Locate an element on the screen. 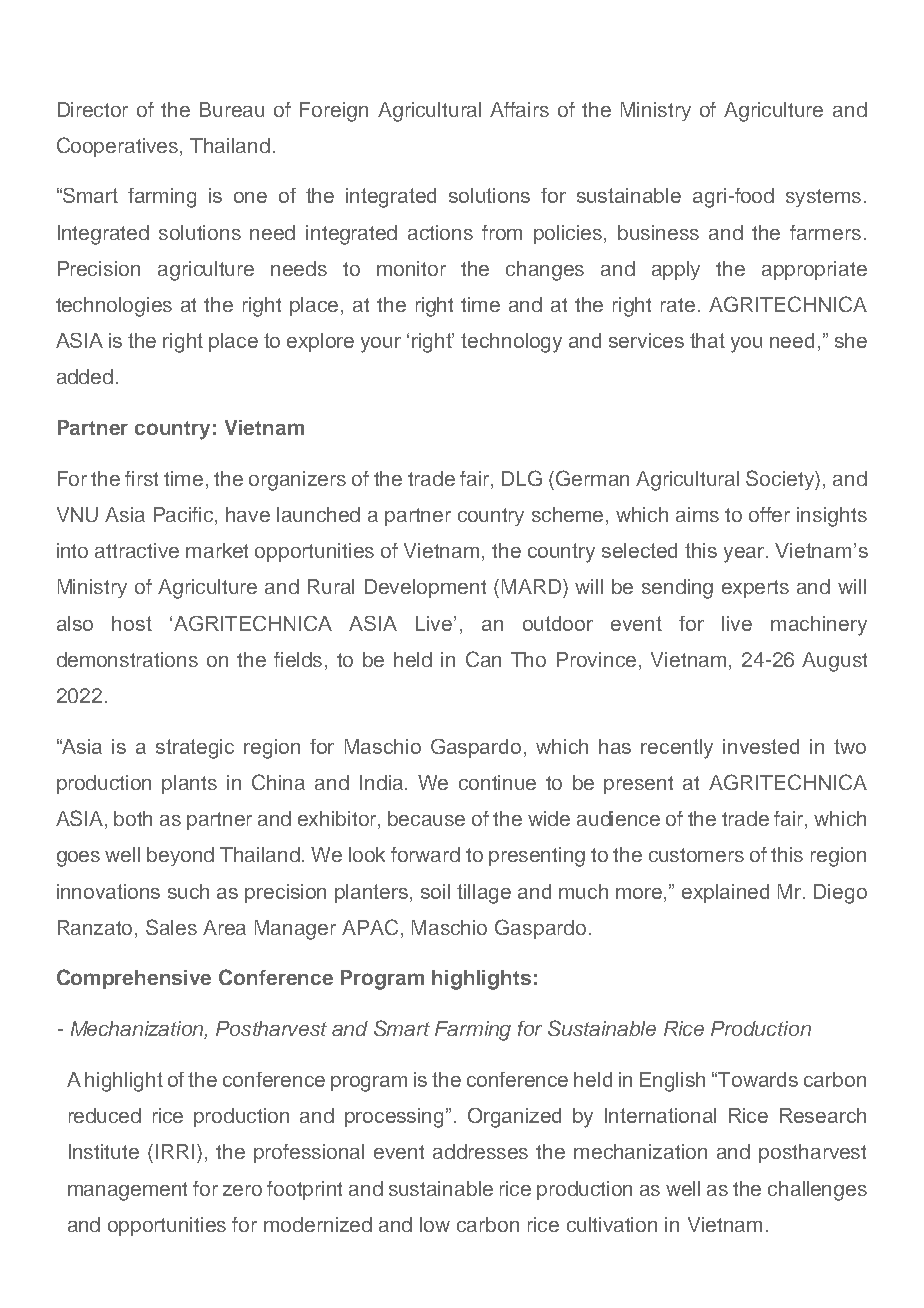 This screenshot has width=924, height=1308. systems is located at coordinates (823, 198).
